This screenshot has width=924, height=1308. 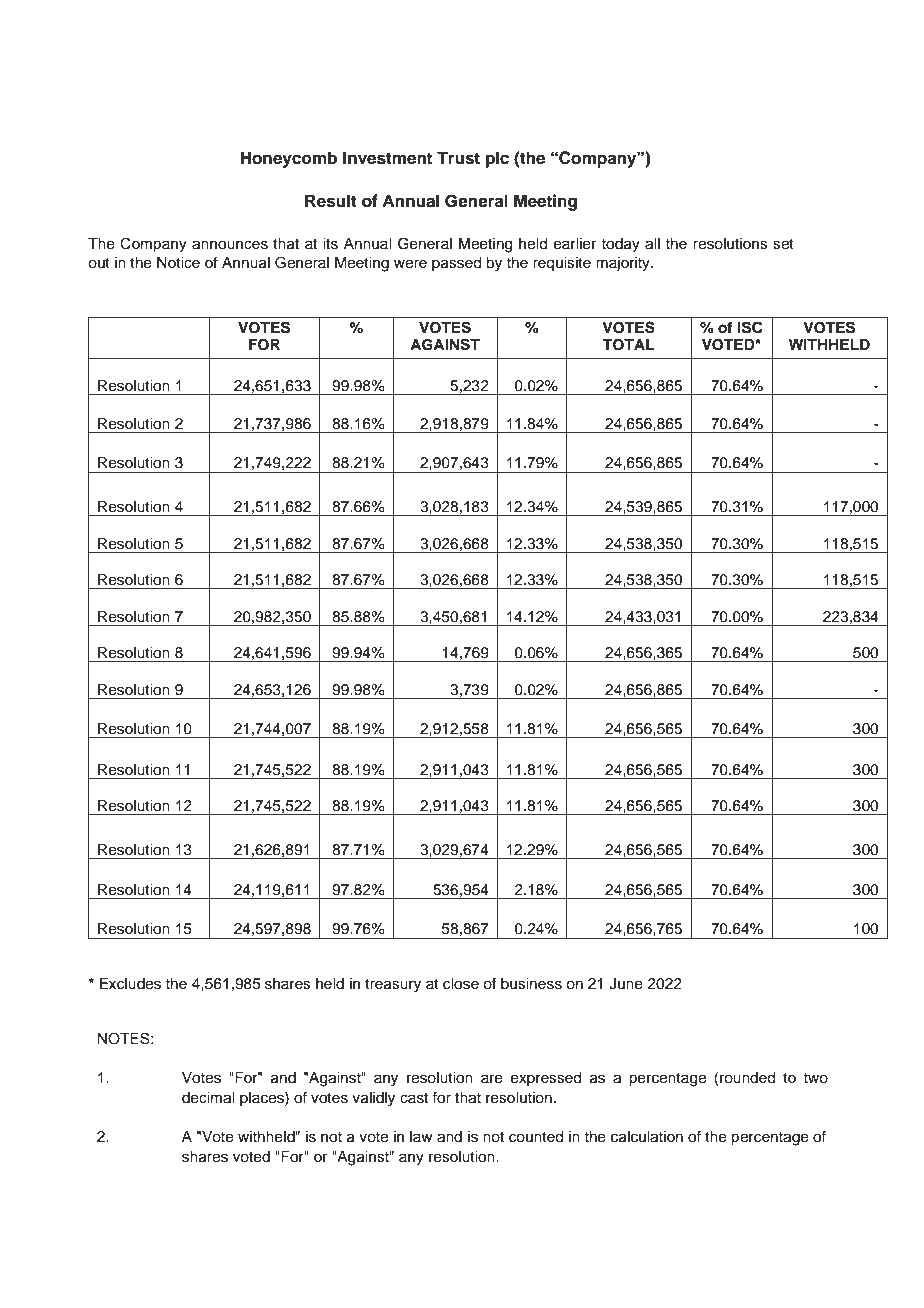 I want to click on June, so click(x=626, y=984).
